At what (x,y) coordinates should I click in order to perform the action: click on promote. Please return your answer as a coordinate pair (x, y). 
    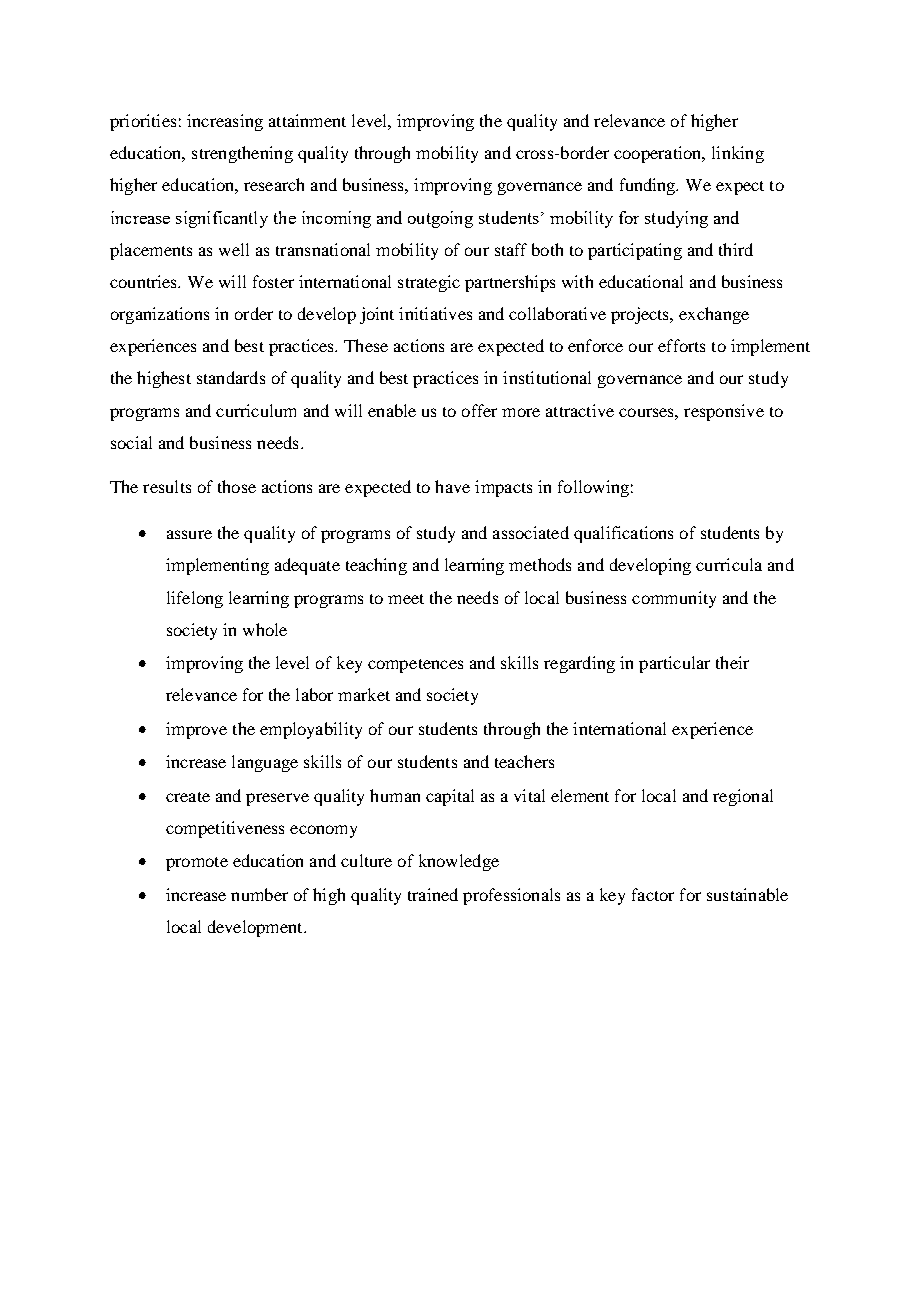
    Looking at the image, I should click on (197, 864).
